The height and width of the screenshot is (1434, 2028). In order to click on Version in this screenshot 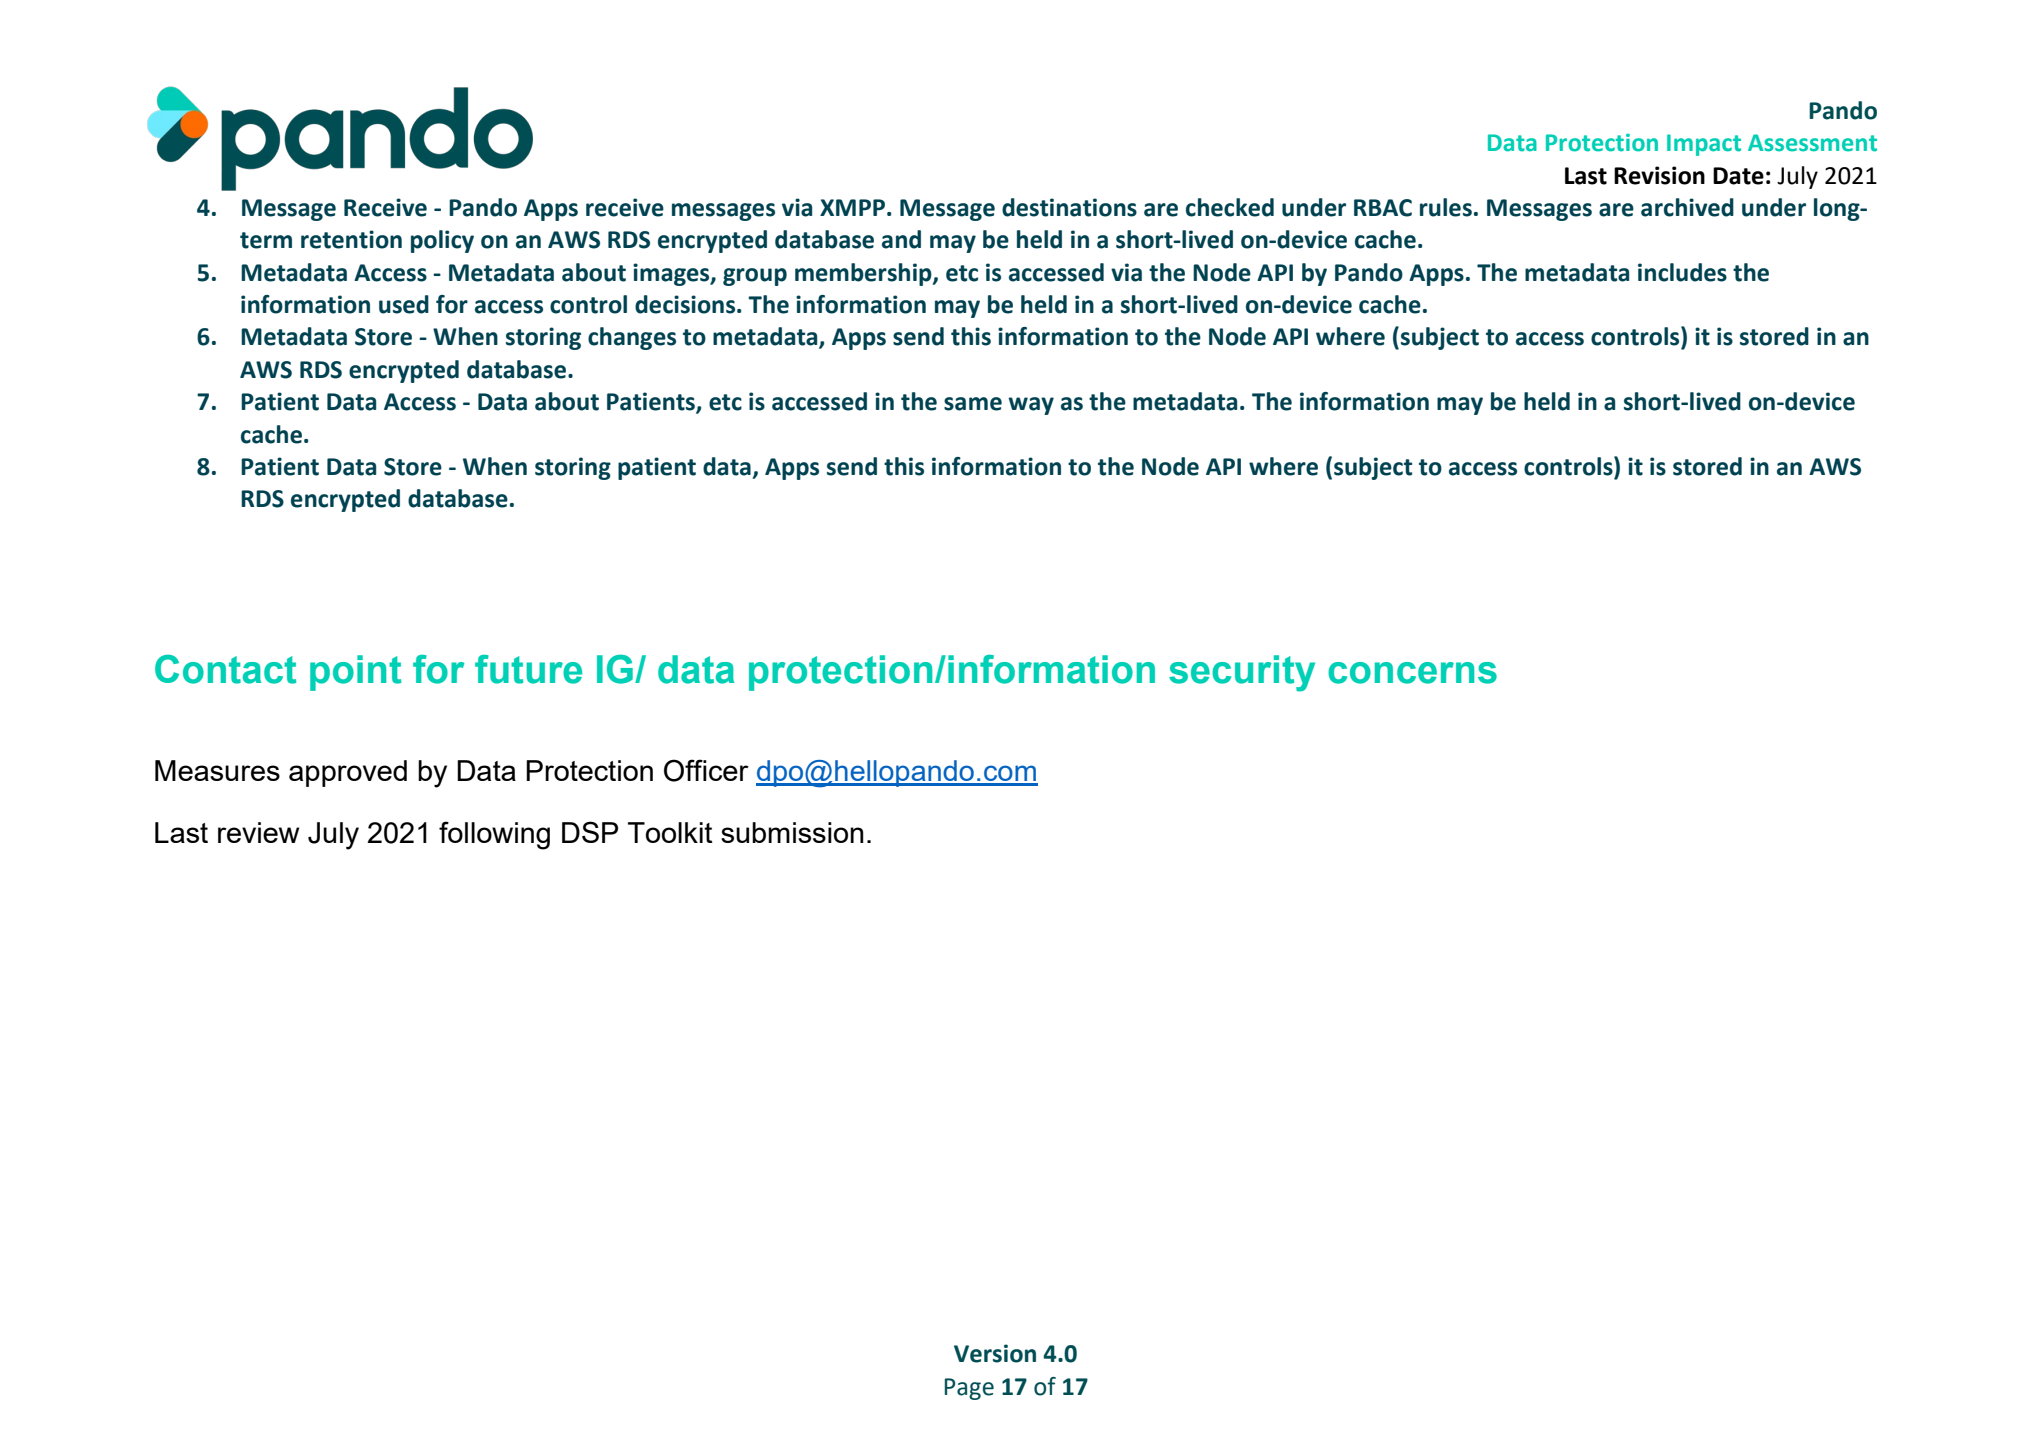, I will do `click(995, 1353)`.
